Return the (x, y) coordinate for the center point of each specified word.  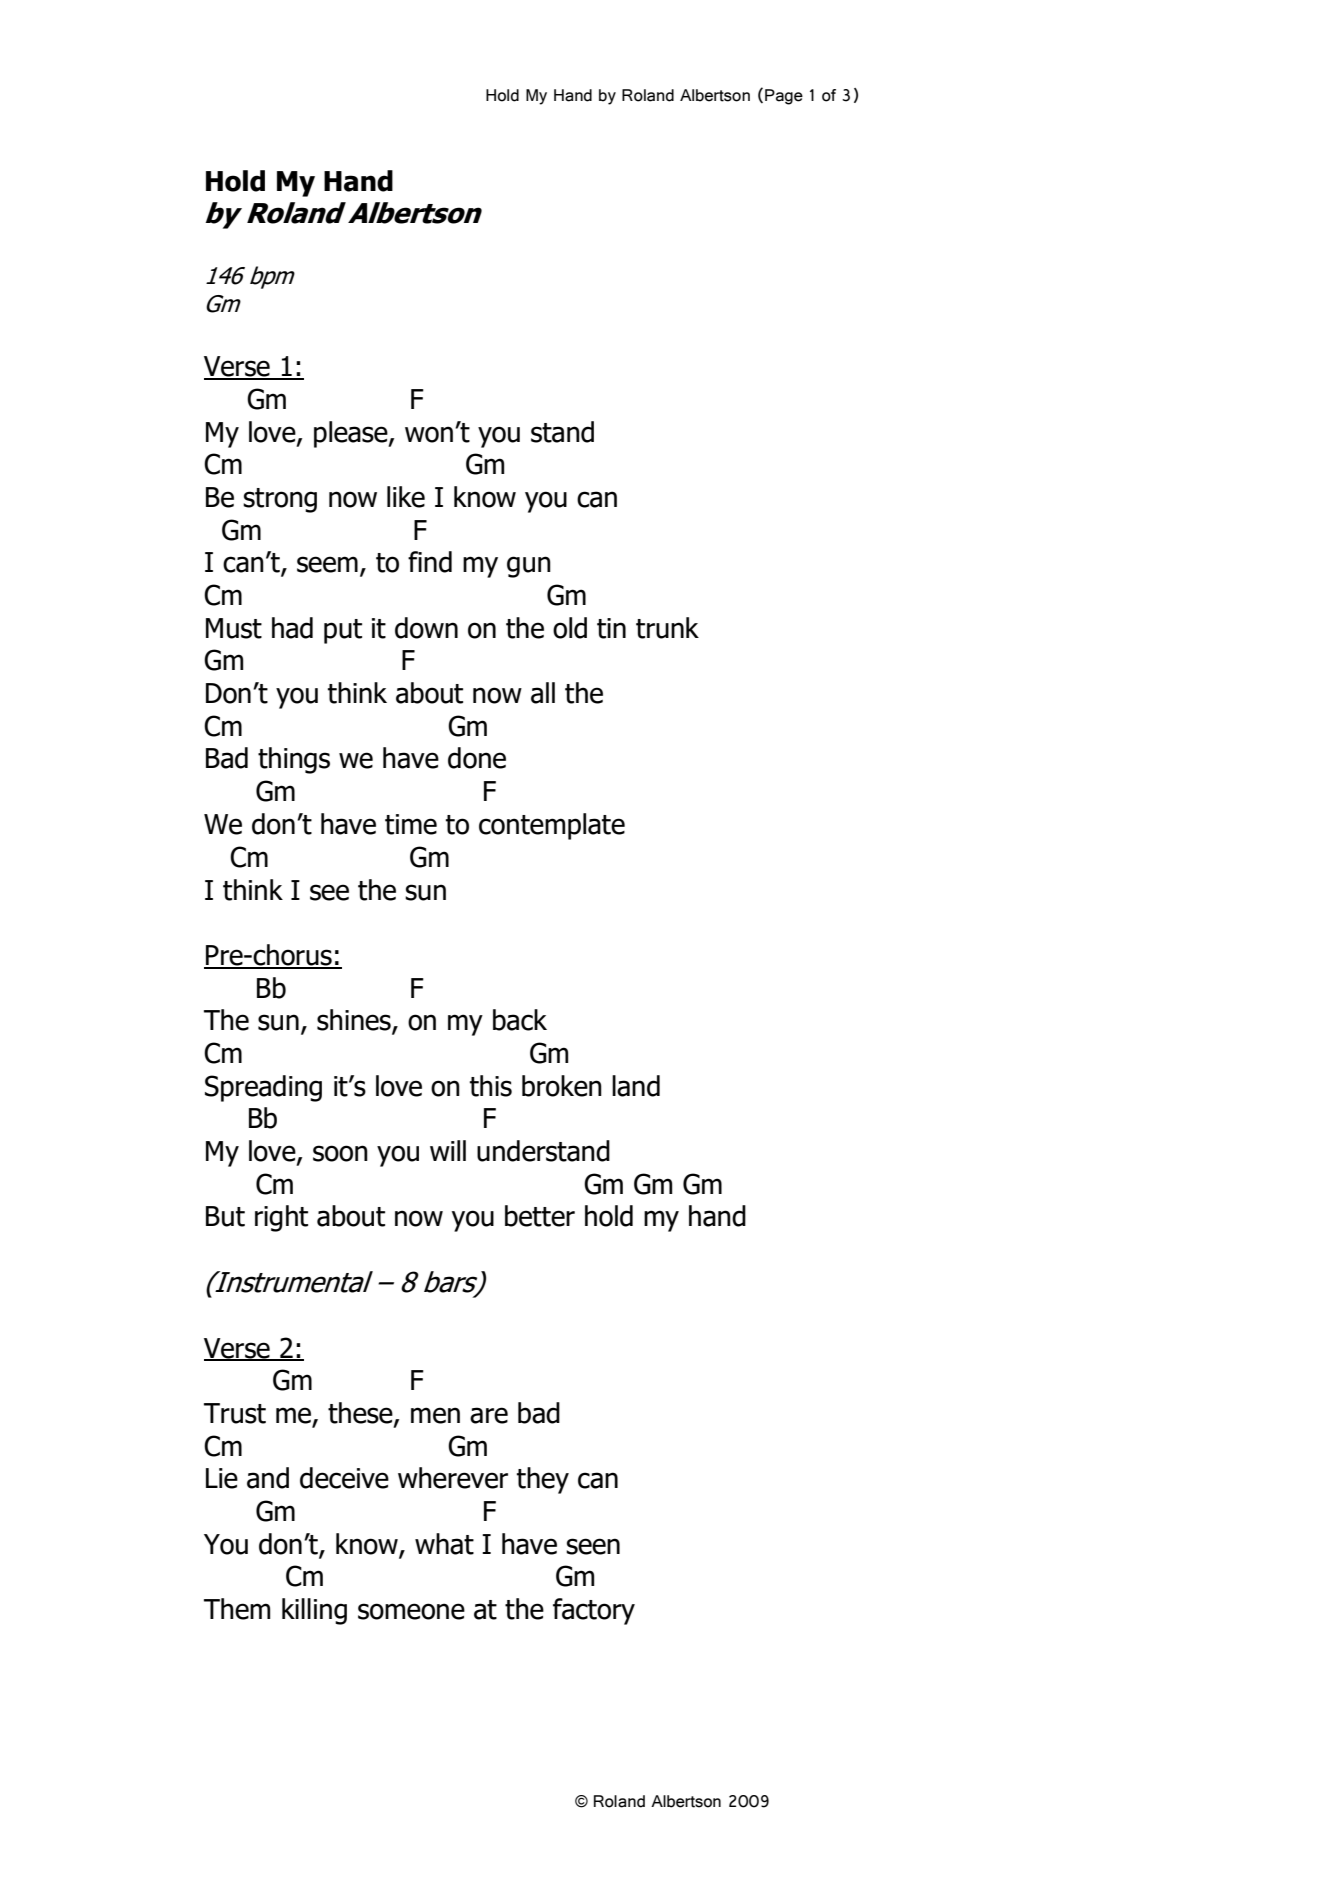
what (444, 1544)
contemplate (552, 826)
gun (529, 567)
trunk (667, 628)
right (281, 1218)
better (540, 1216)
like (406, 497)
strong (280, 500)
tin (611, 628)
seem (327, 564)
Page (784, 97)
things (294, 760)
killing (314, 1611)
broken (562, 1086)
